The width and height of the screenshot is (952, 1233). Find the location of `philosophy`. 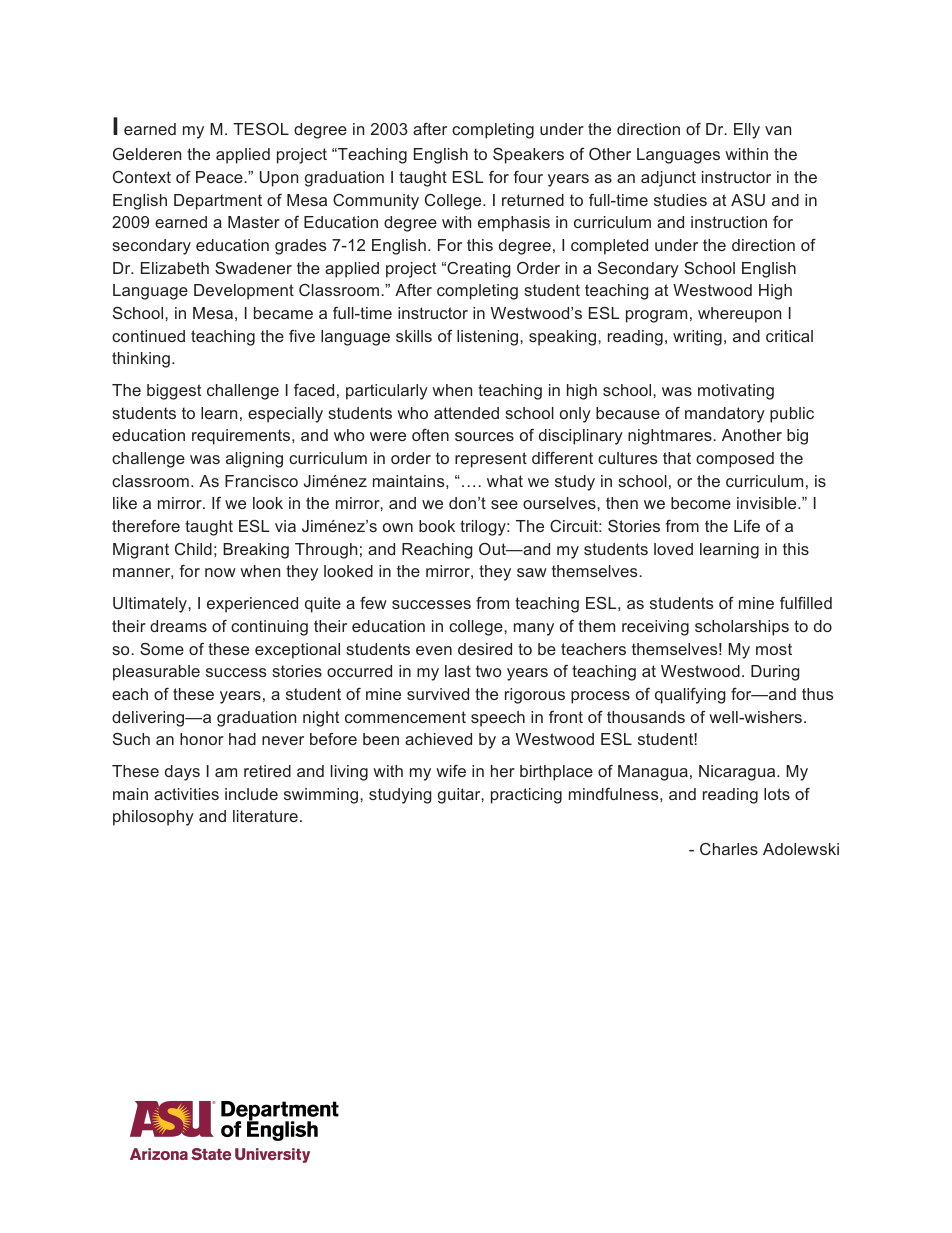

philosophy is located at coordinates (153, 818).
